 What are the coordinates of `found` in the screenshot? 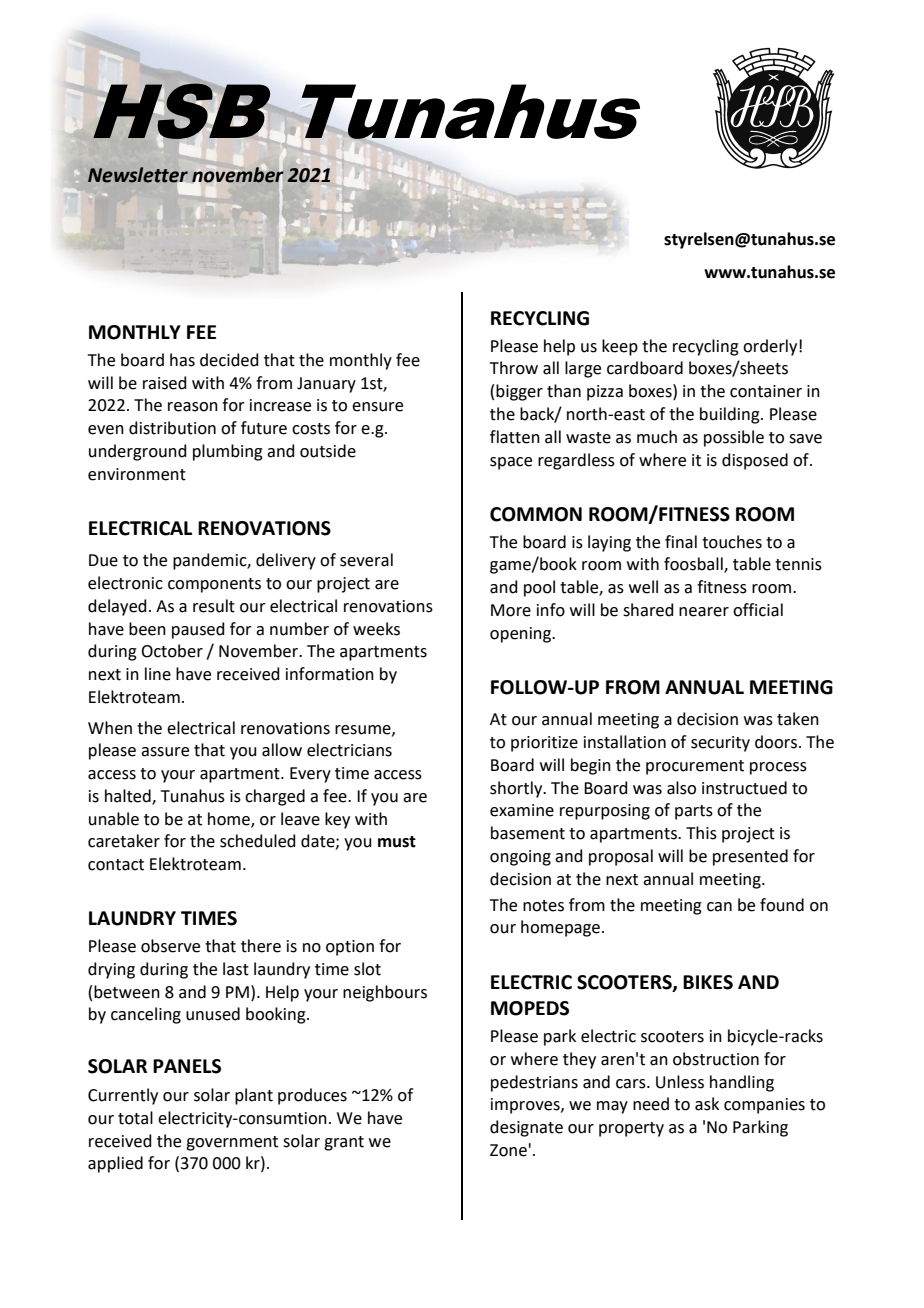 It's located at (782, 905).
